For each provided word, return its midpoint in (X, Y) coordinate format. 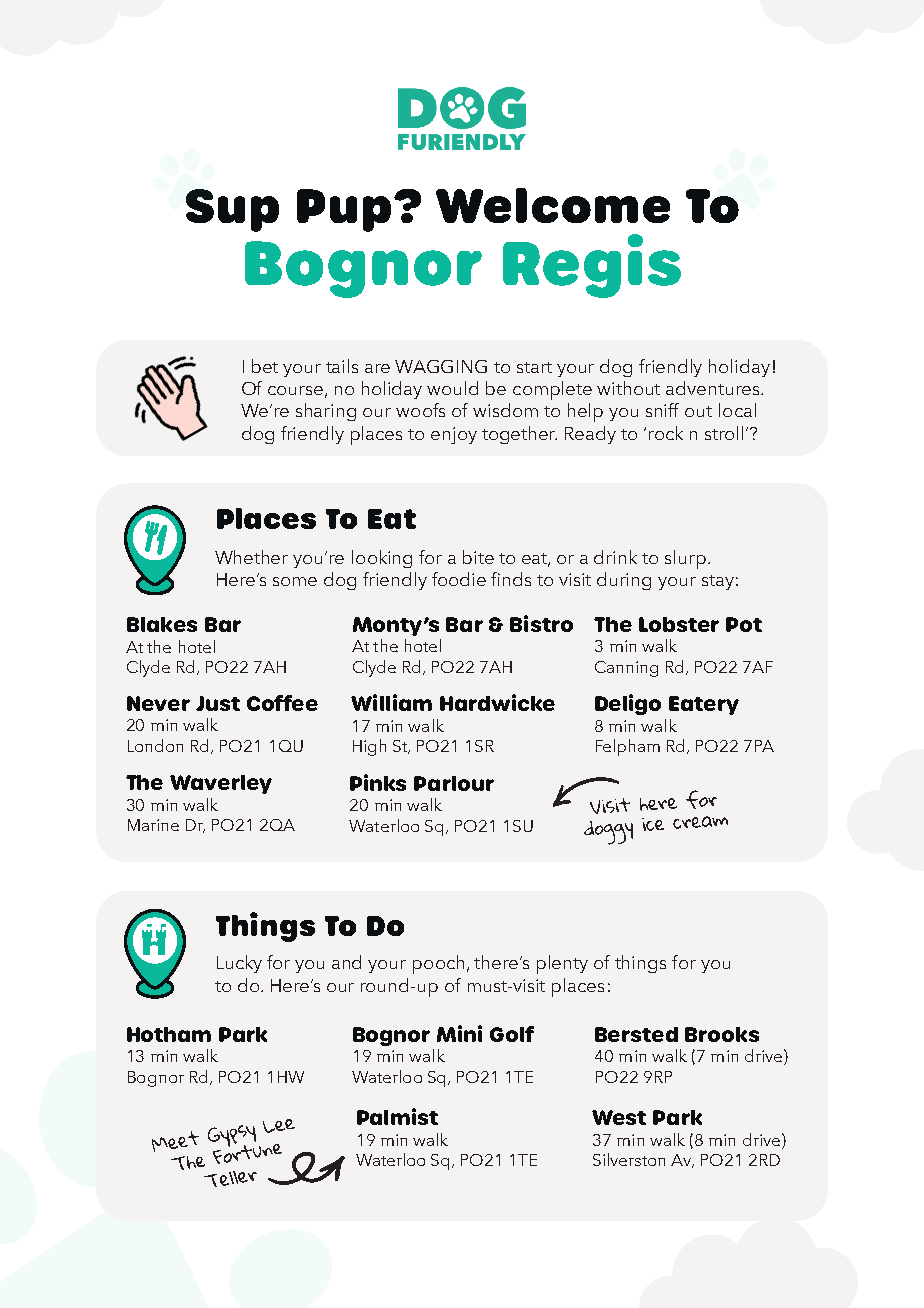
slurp (685, 559)
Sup (232, 210)
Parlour (454, 783)
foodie (459, 579)
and (346, 962)
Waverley (221, 784)
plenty (562, 964)
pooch (438, 964)
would (452, 388)
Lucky (239, 964)
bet (265, 366)
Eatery (704, 705)
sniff (662, 410)
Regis (592, 266)
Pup (344, 210)
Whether (251, 557)
